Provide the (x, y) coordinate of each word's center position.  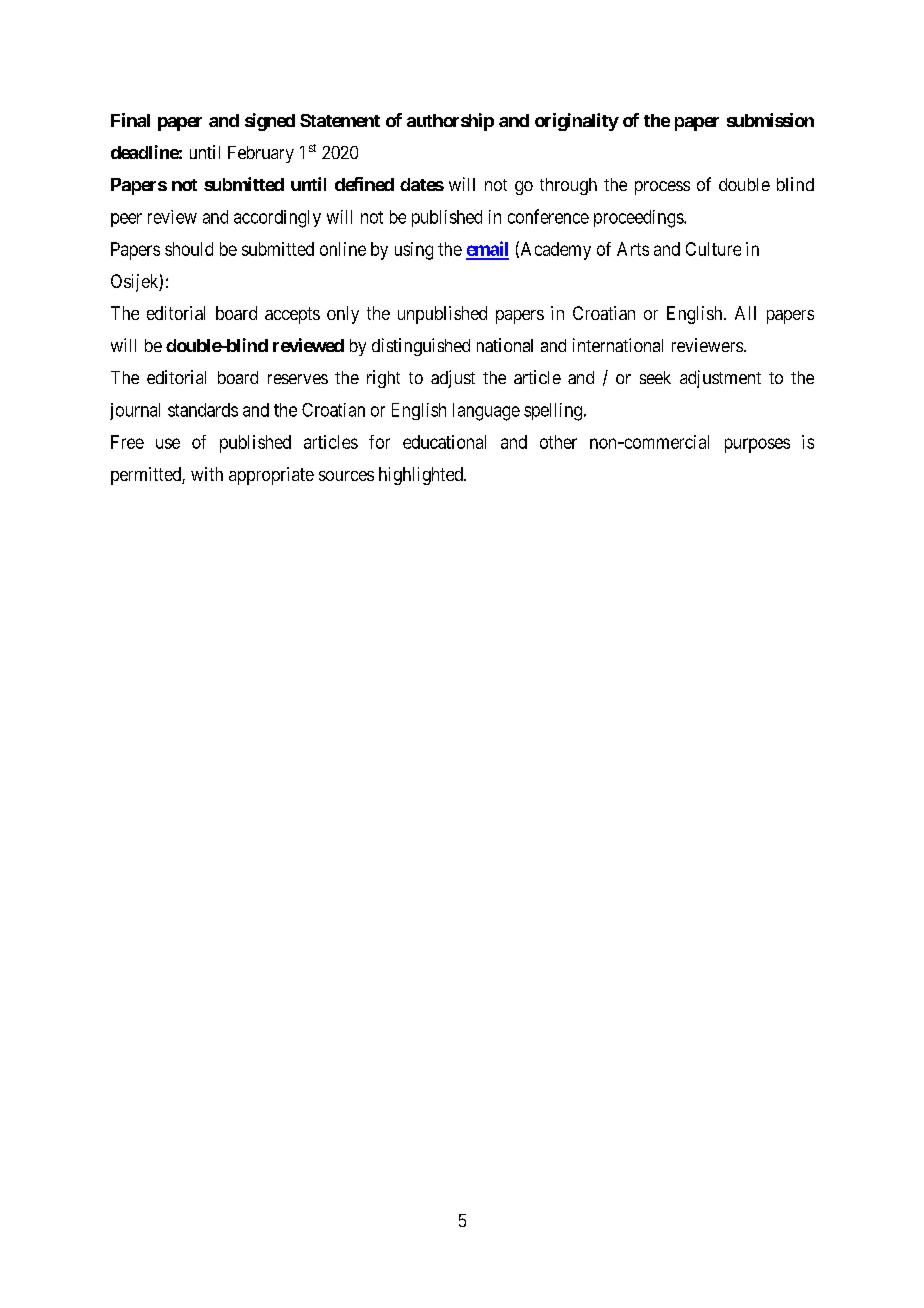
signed (270, 122)
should (189, 249)
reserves (298, 379)
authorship (450, 122)
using (414, 251)
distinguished (421, 347)
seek (655, 377)
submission (770, 120)
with (207, 474)
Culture (713, 249)
